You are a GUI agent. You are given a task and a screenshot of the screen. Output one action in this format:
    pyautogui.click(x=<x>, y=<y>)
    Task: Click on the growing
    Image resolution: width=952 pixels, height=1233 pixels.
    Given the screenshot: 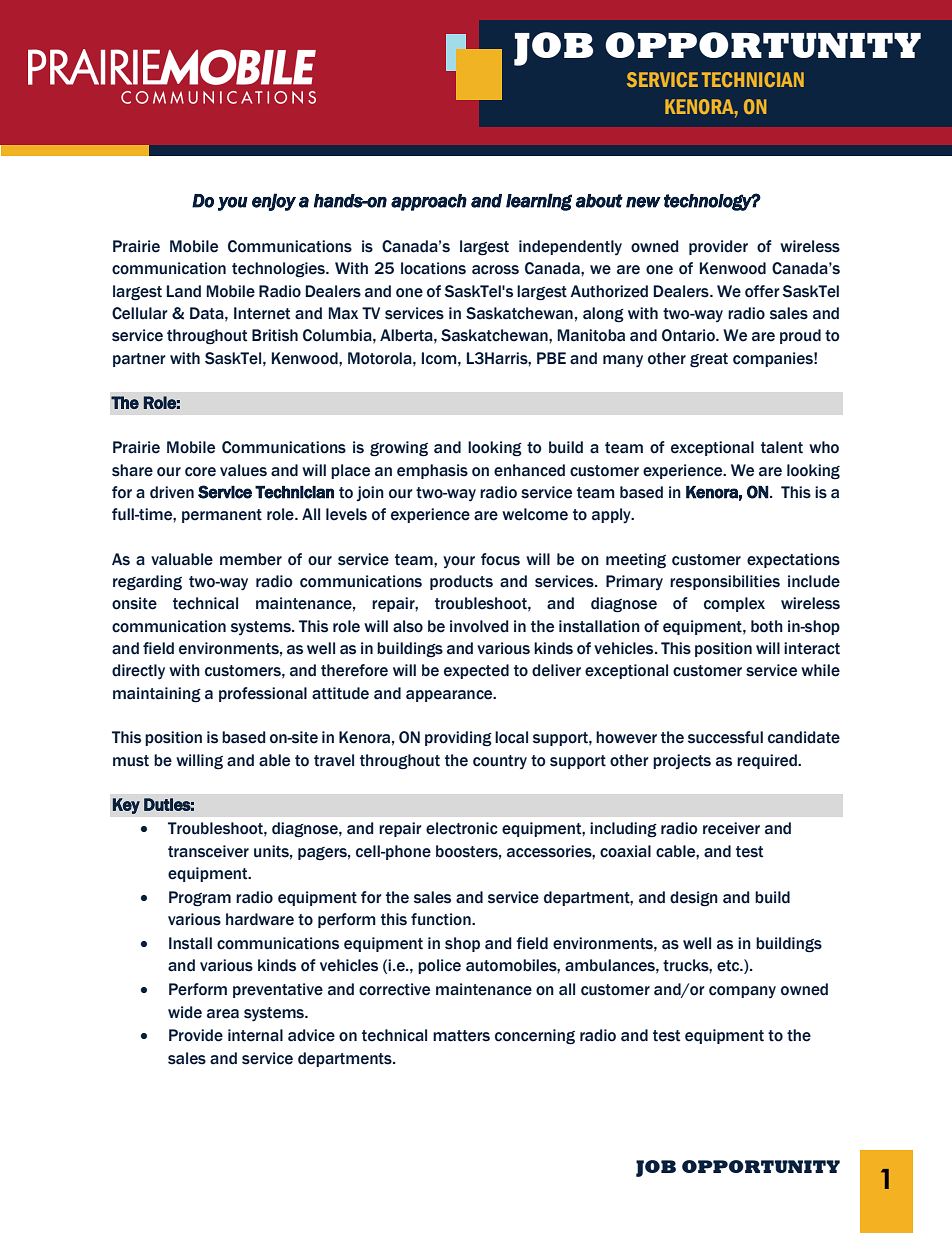 What is the action you would take?
    pyautogui.click(x=399, y=449)
